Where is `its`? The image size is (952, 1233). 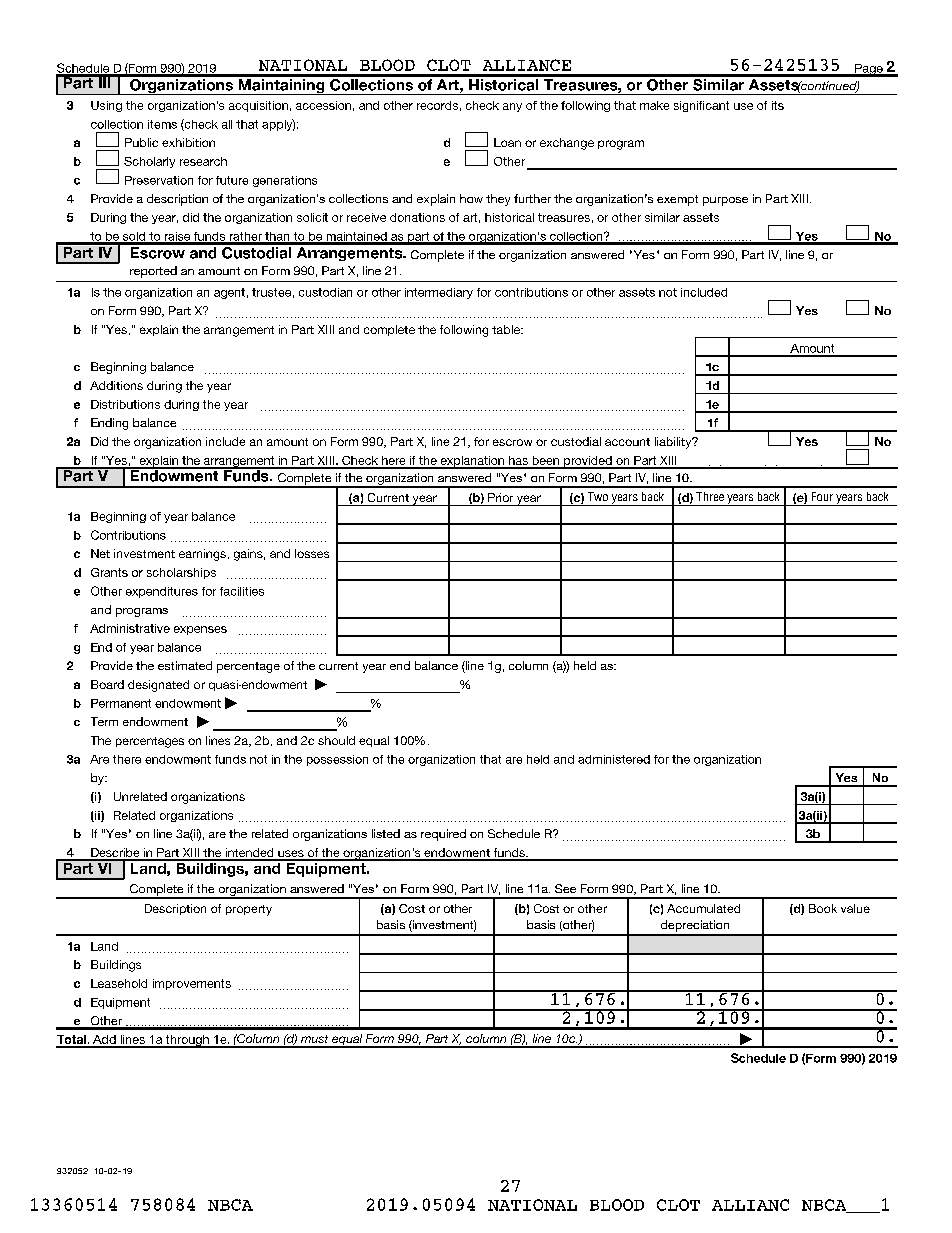 its is located at coordinates (778, 105).
